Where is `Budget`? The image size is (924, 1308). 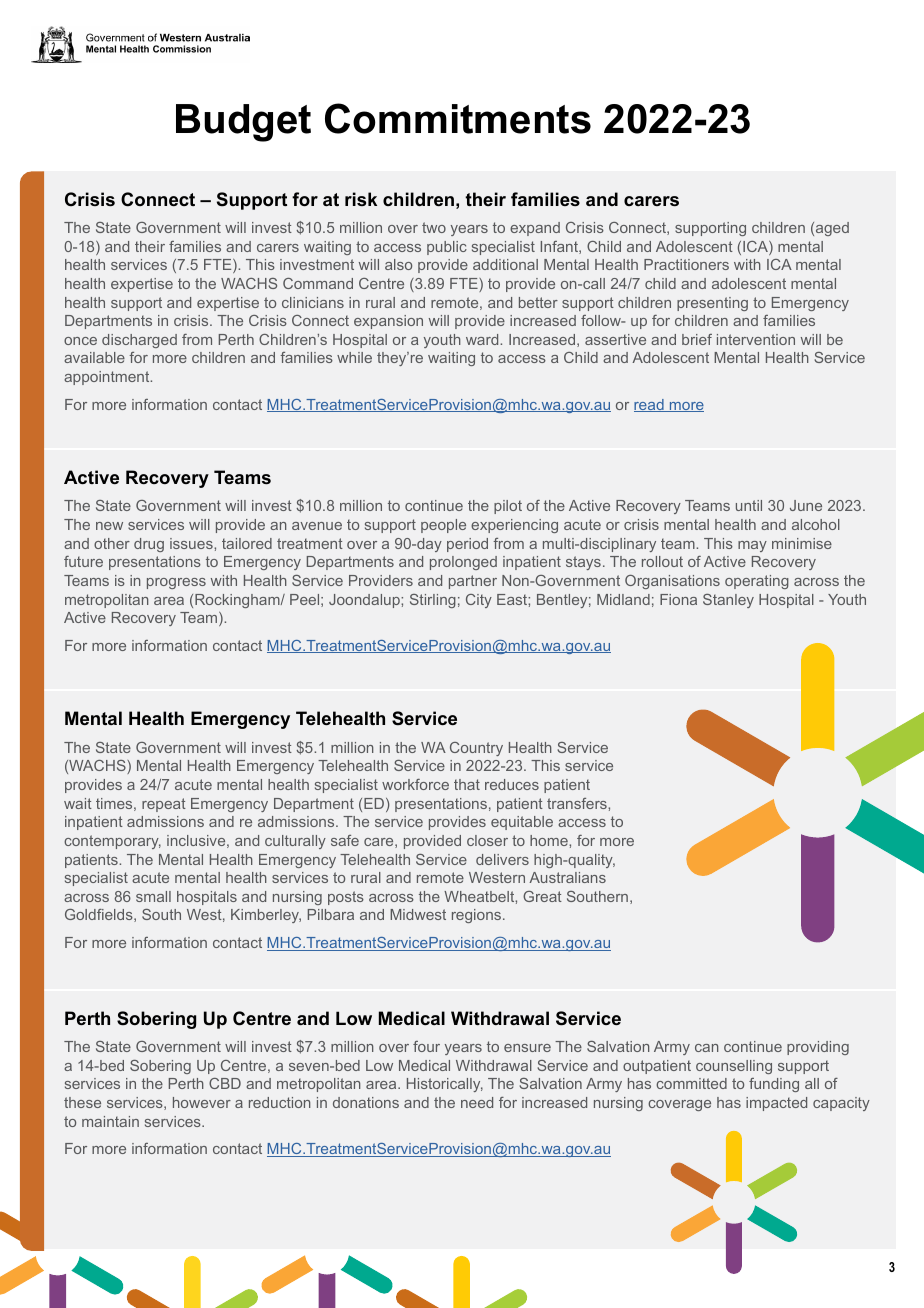
Budget is located at coordinates (243, 123).
